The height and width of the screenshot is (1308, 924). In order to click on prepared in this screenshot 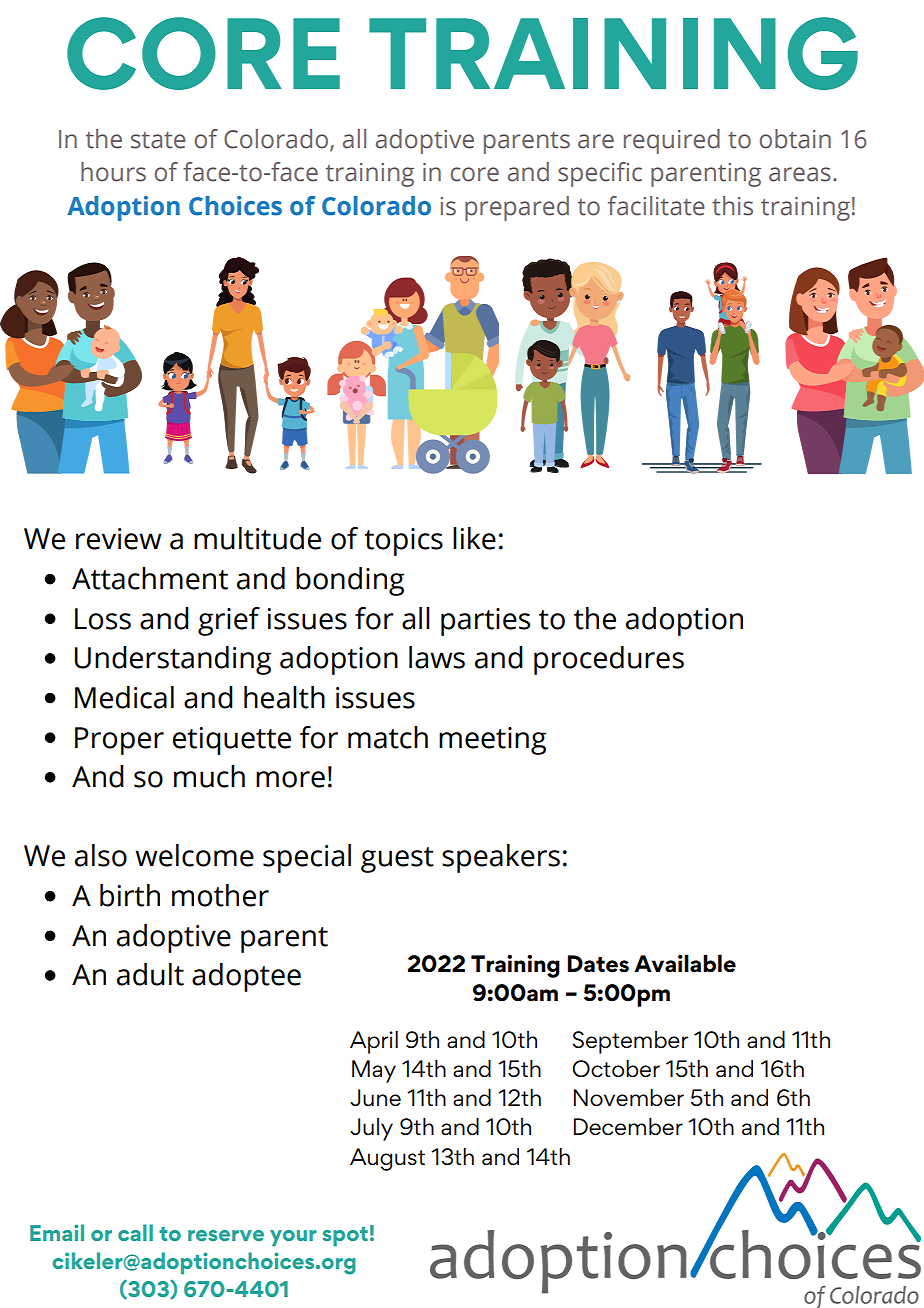, I will do `click(517, 208)`.
